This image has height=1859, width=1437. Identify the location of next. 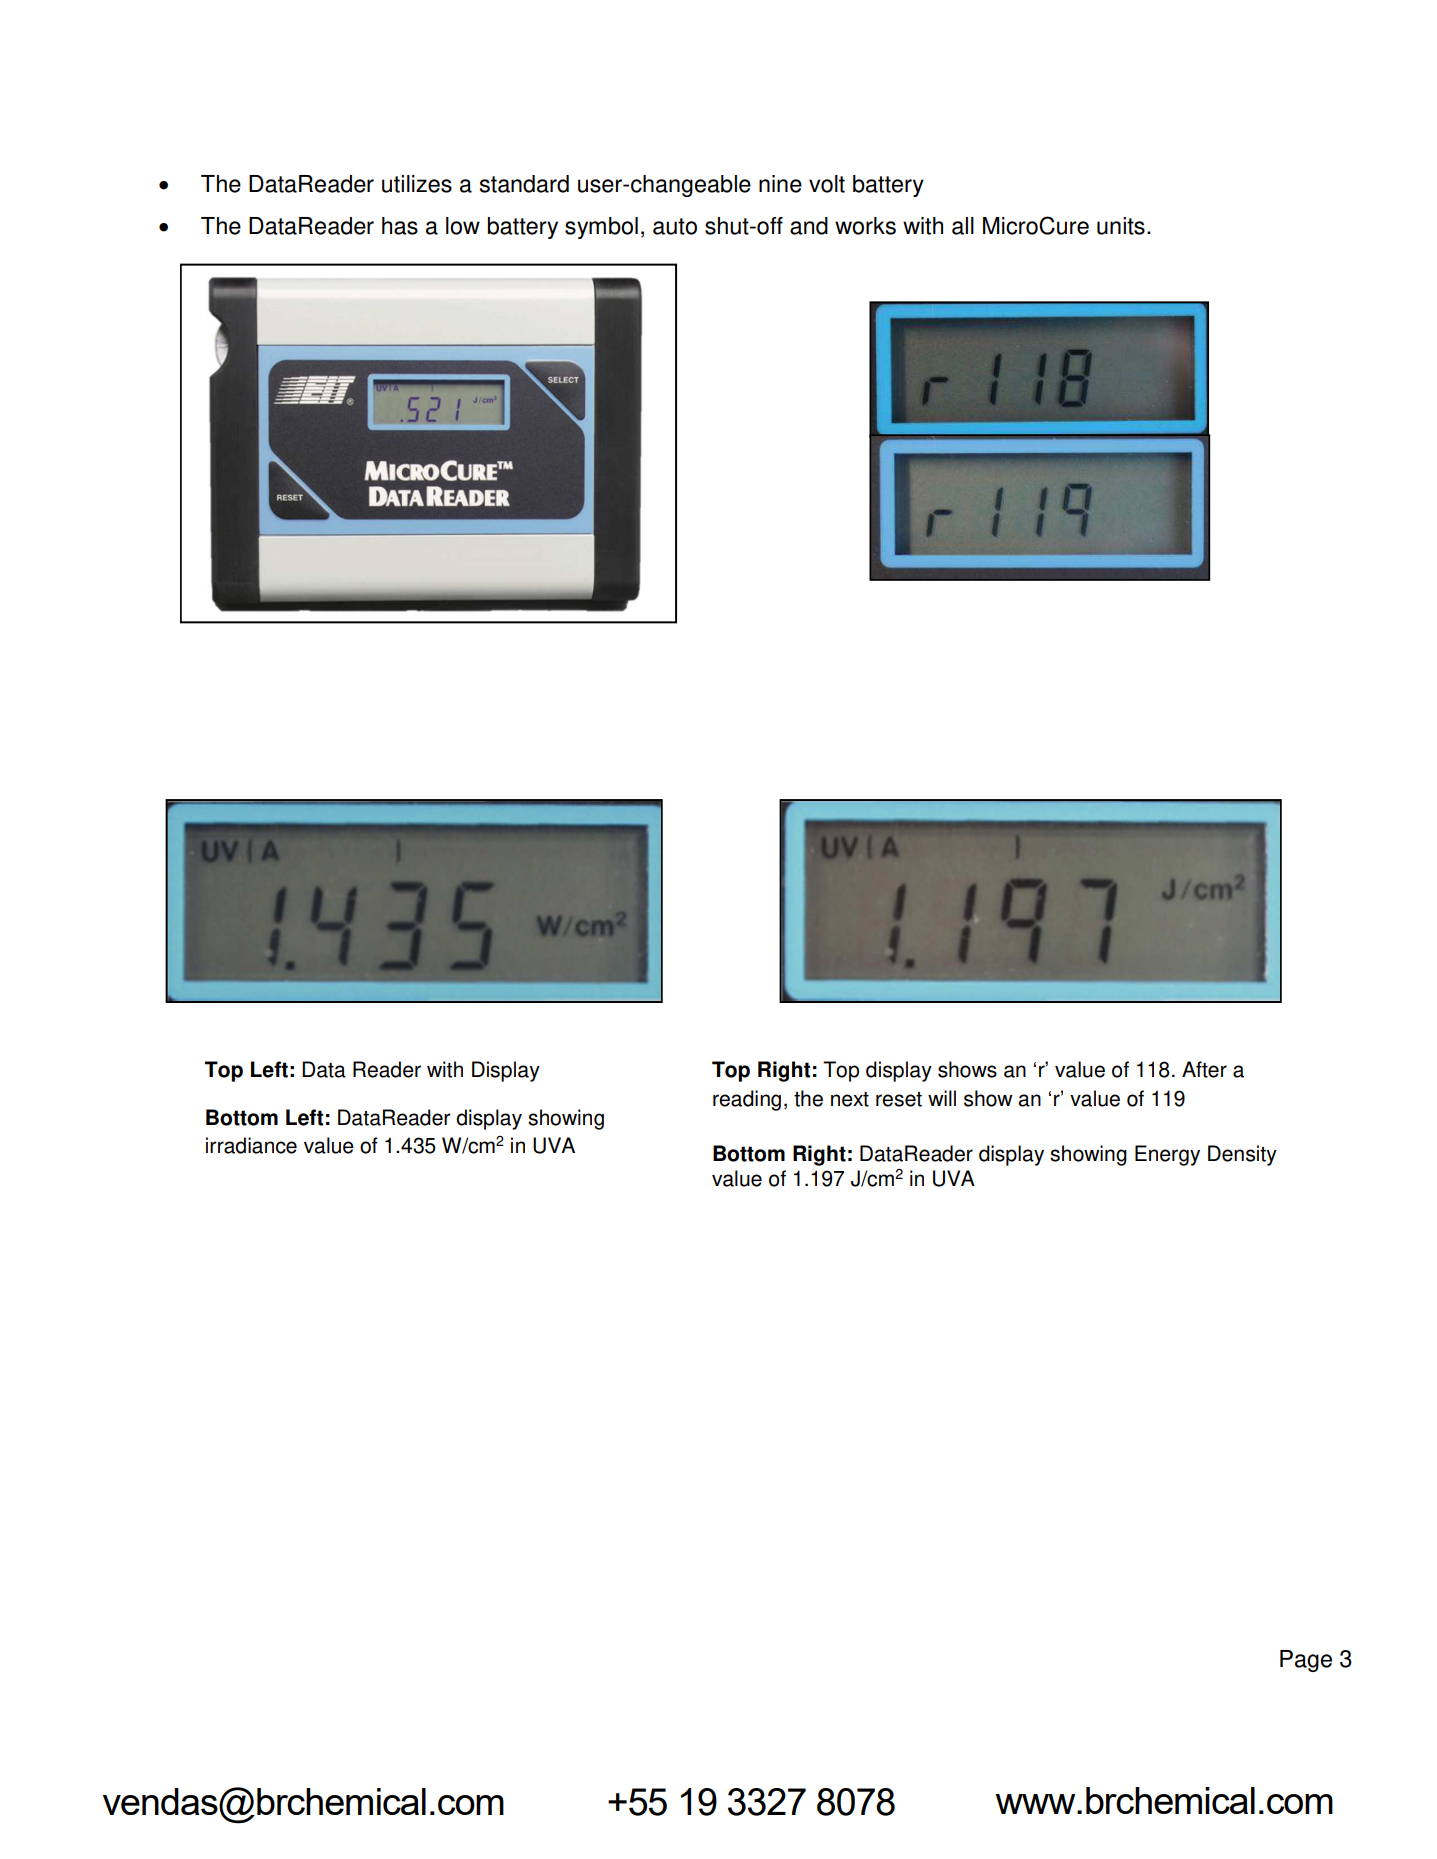
(850, 1099).
